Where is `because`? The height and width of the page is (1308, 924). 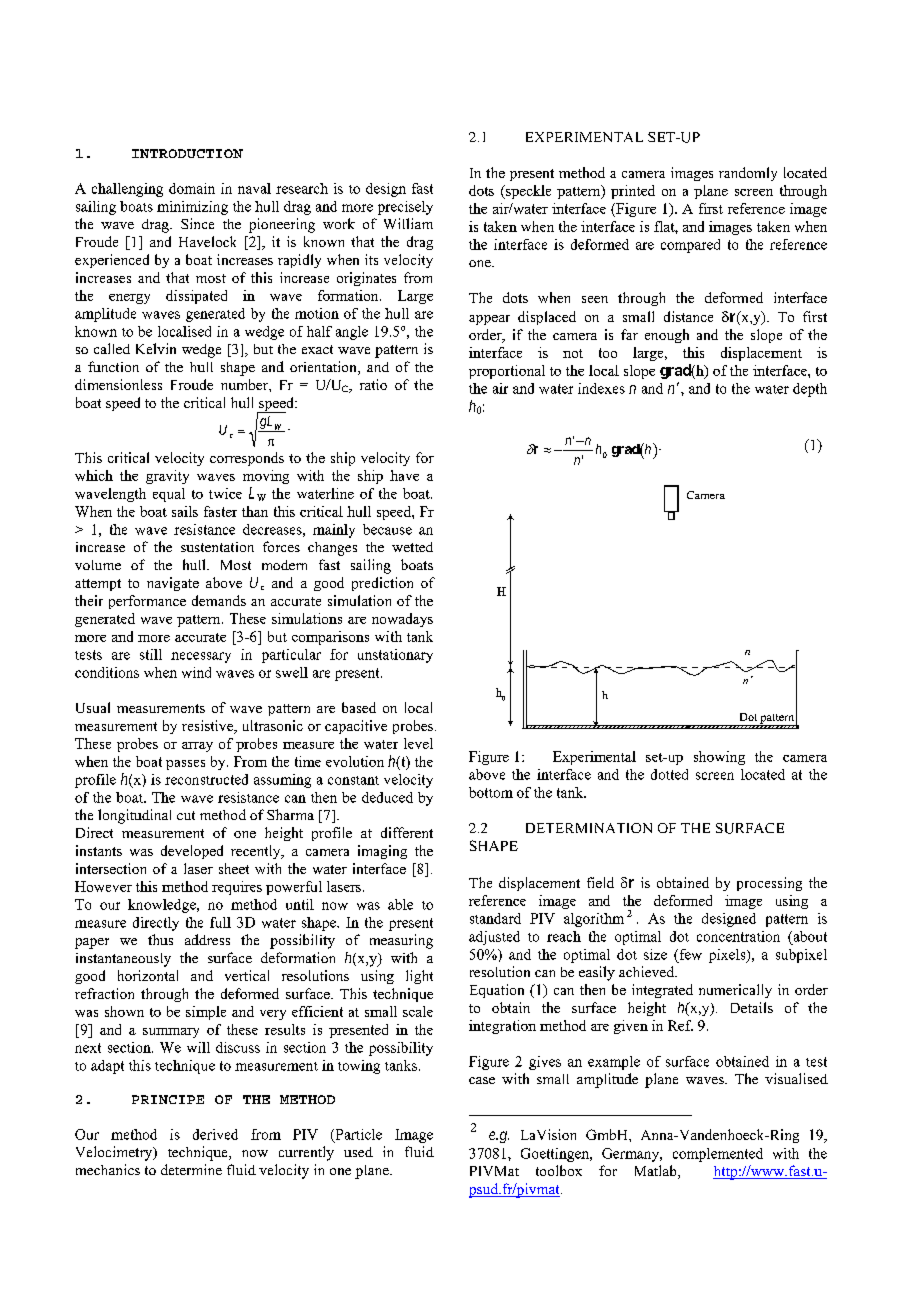
because is located at coordinates (387, 529).
